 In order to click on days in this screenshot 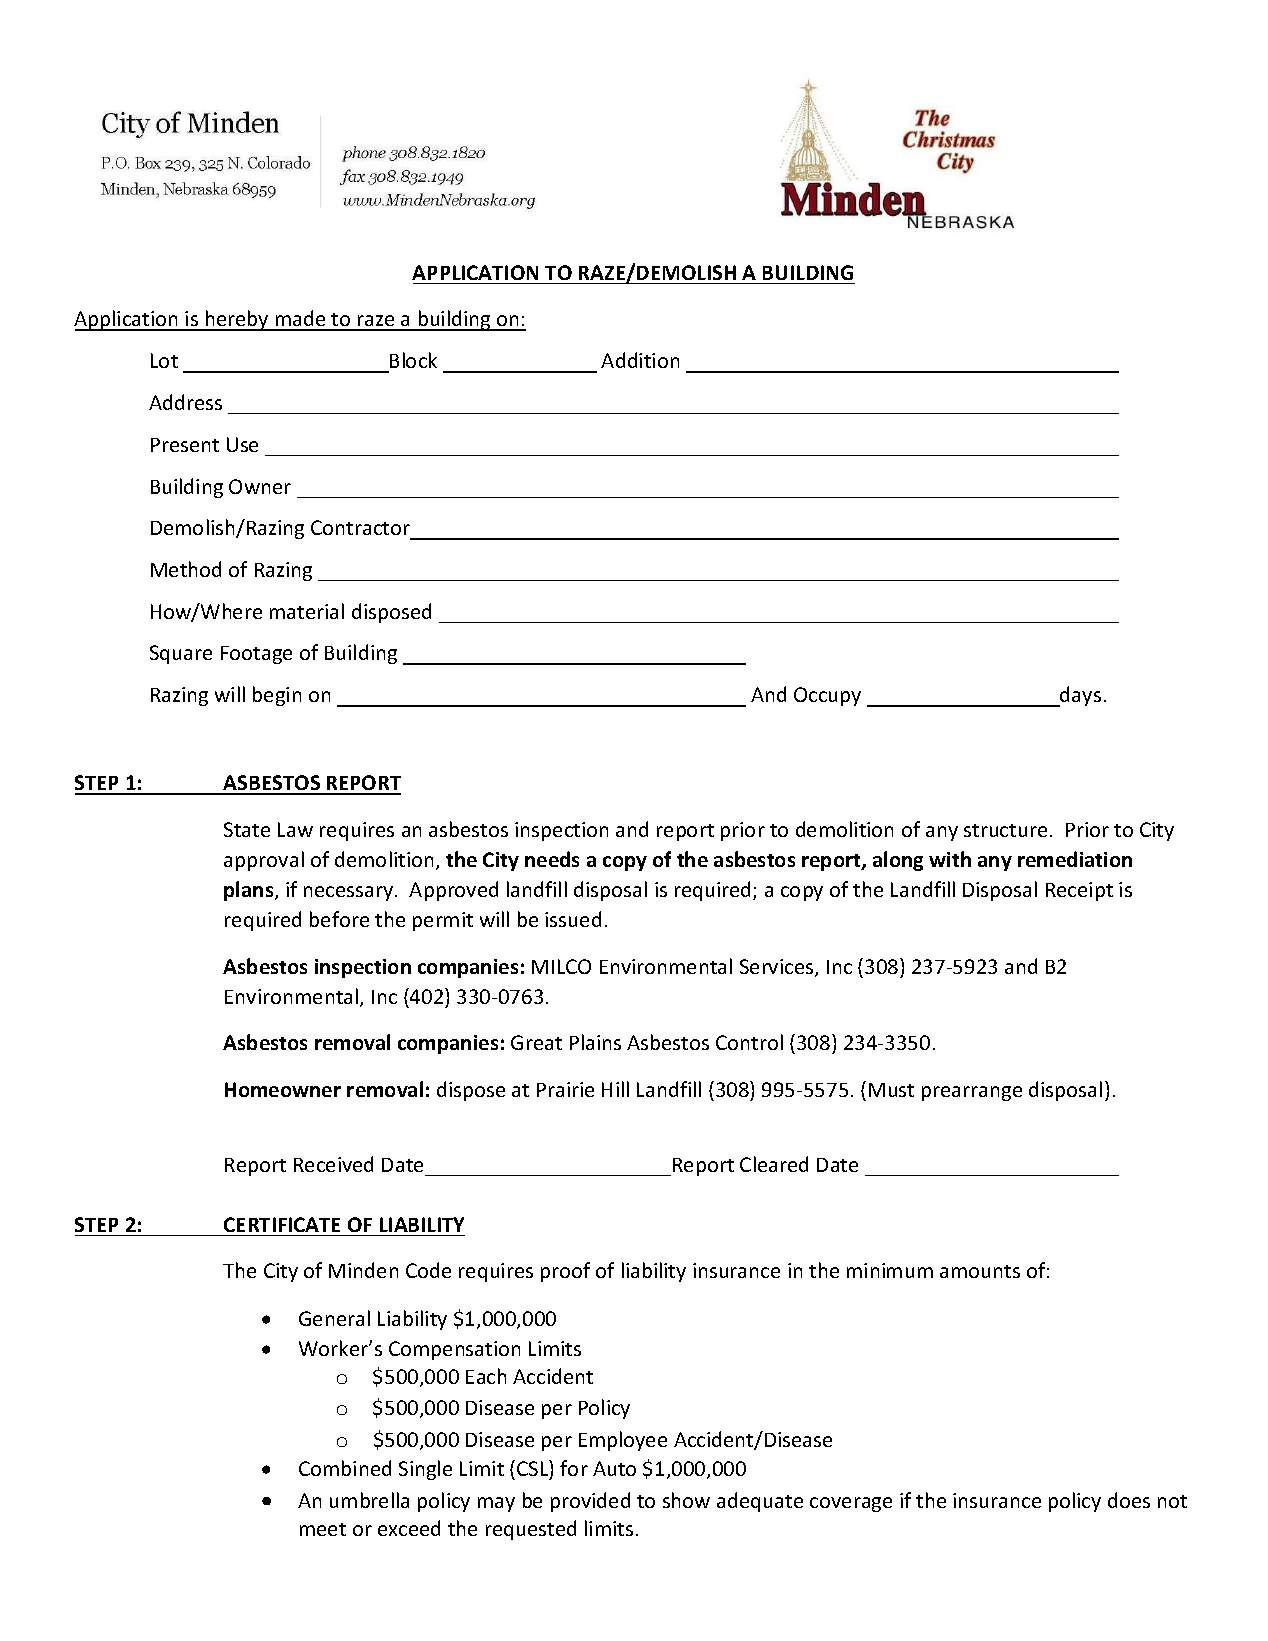, I will do `click(1079, 696)`.
